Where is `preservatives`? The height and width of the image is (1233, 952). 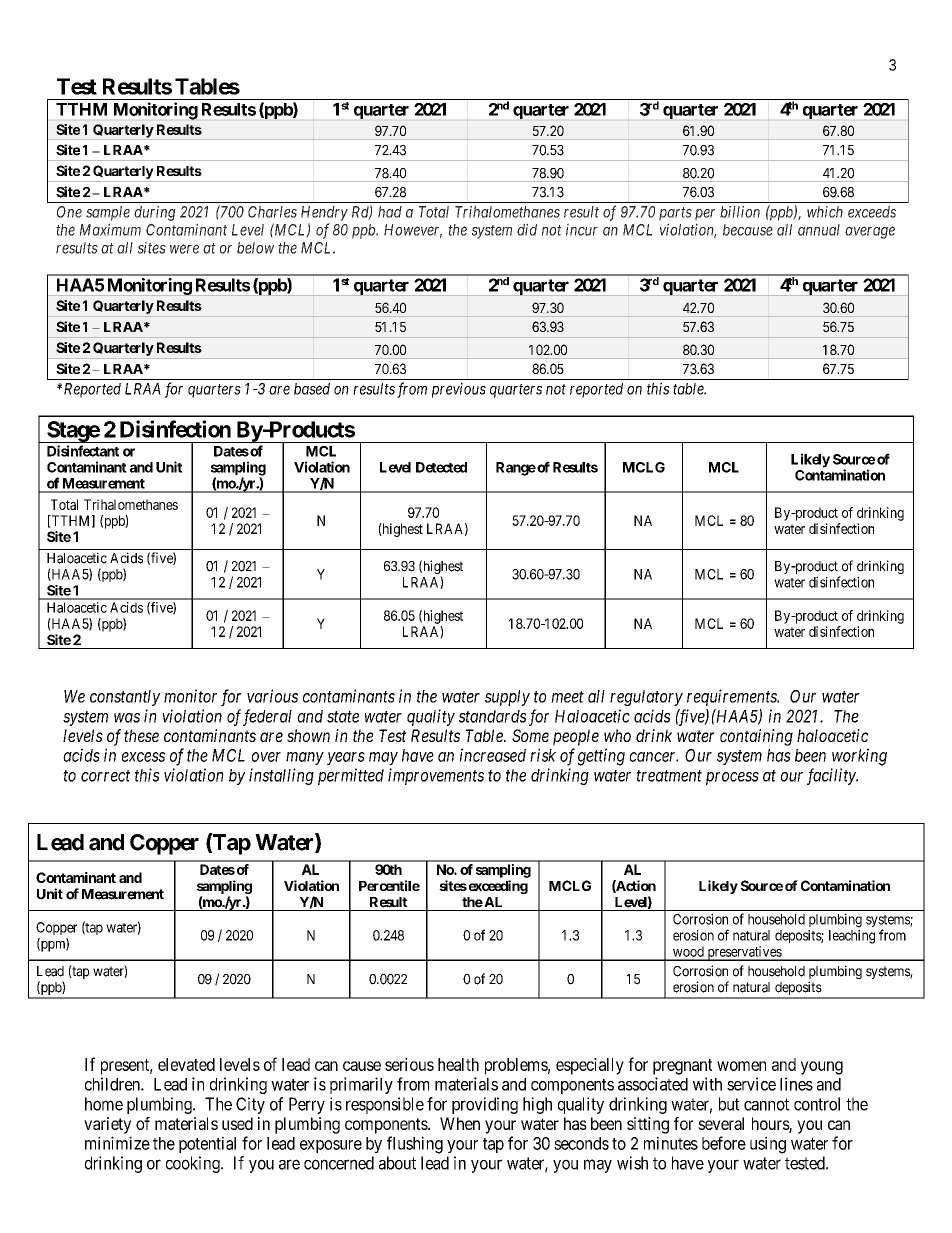
preservatives is located at coordinates (744, 953).
